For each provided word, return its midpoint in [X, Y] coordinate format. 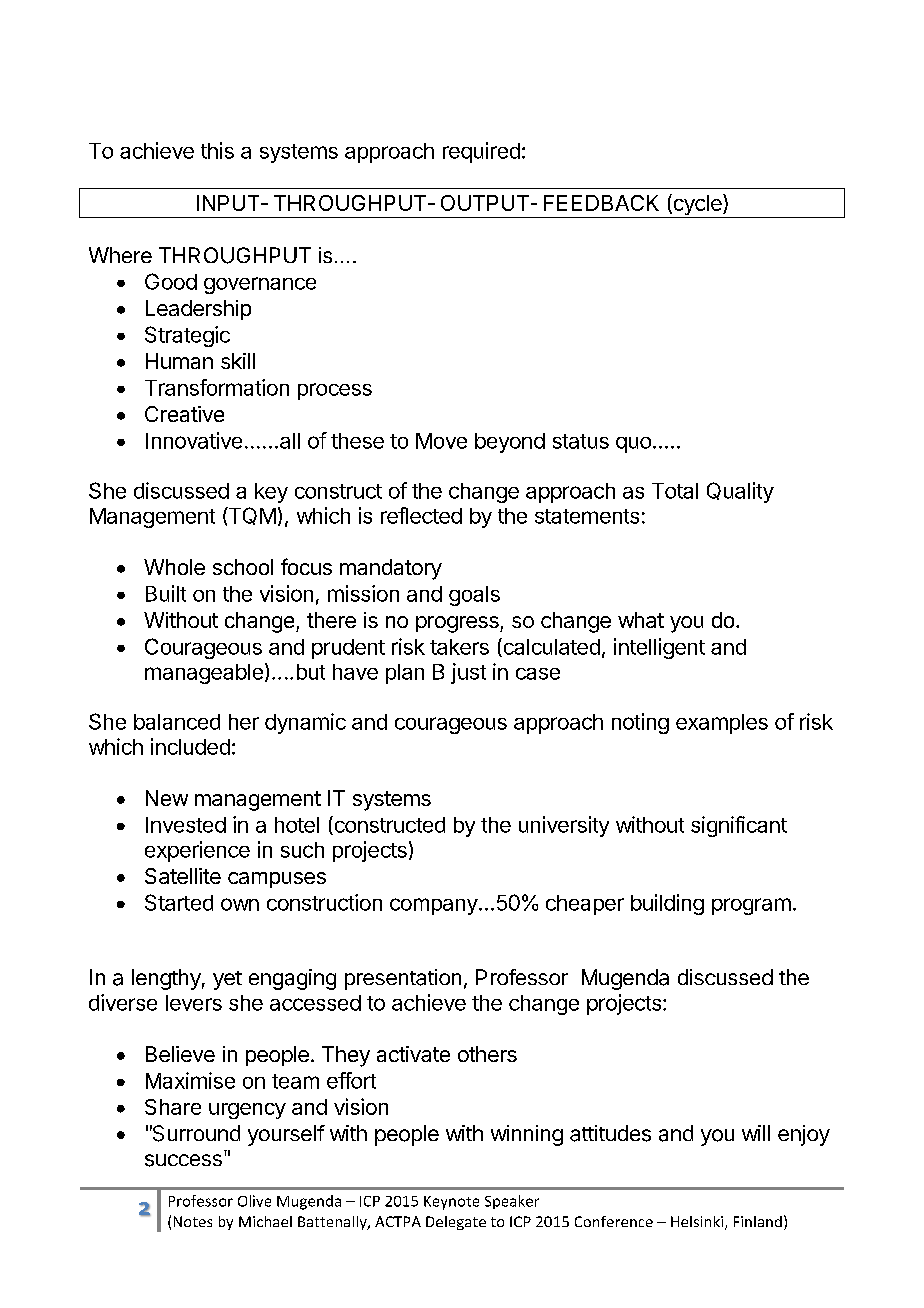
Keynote [451, 1203]
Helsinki [697, 1221]
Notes [193, 1221]
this [217, 150]
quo [633, 445]
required [481, 152]
